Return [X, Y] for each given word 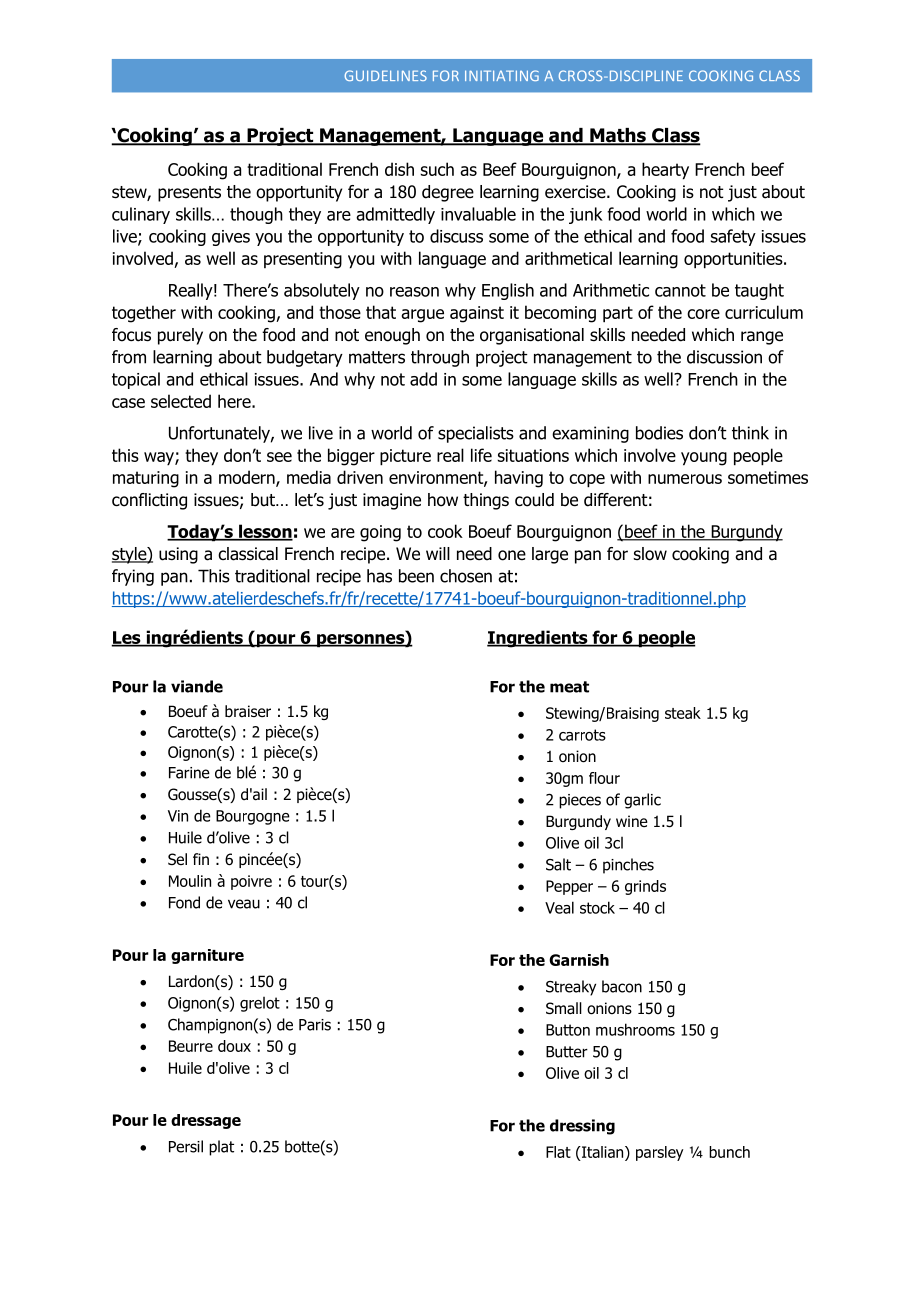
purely [180, 336]
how [443, 500]
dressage [206, 1121]
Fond [184, 902]
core [703, 314]
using [178, 555]
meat [569, 687]
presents [189, 194]
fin [201, 859]
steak [683, 713]
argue [422, 316]
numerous [685, 479]
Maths [618, 136]
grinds [645, 887]
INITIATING [502, 75]
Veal [559, 907]
